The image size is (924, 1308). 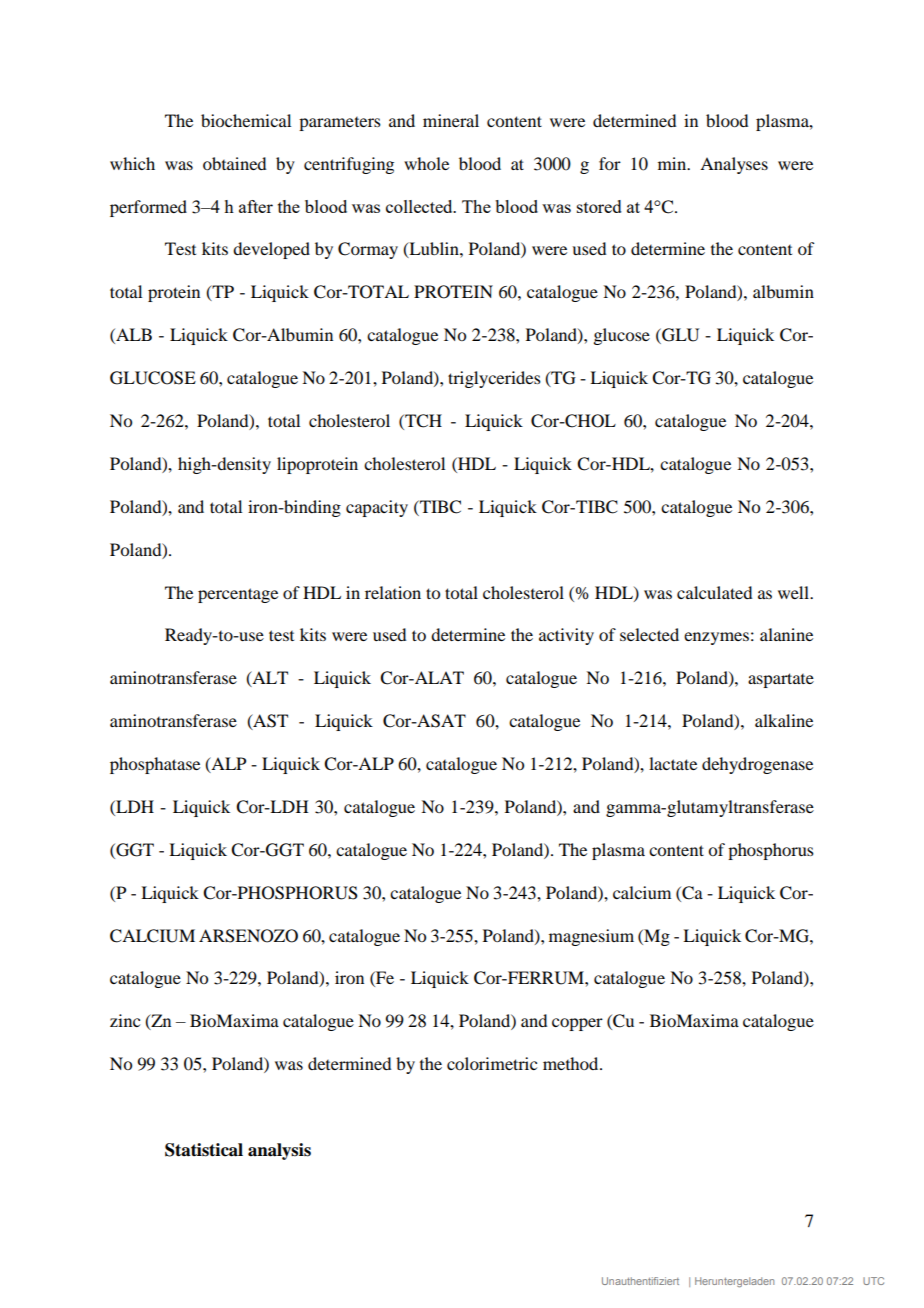 I want to click on mineral, so click(x=451, y=120).
